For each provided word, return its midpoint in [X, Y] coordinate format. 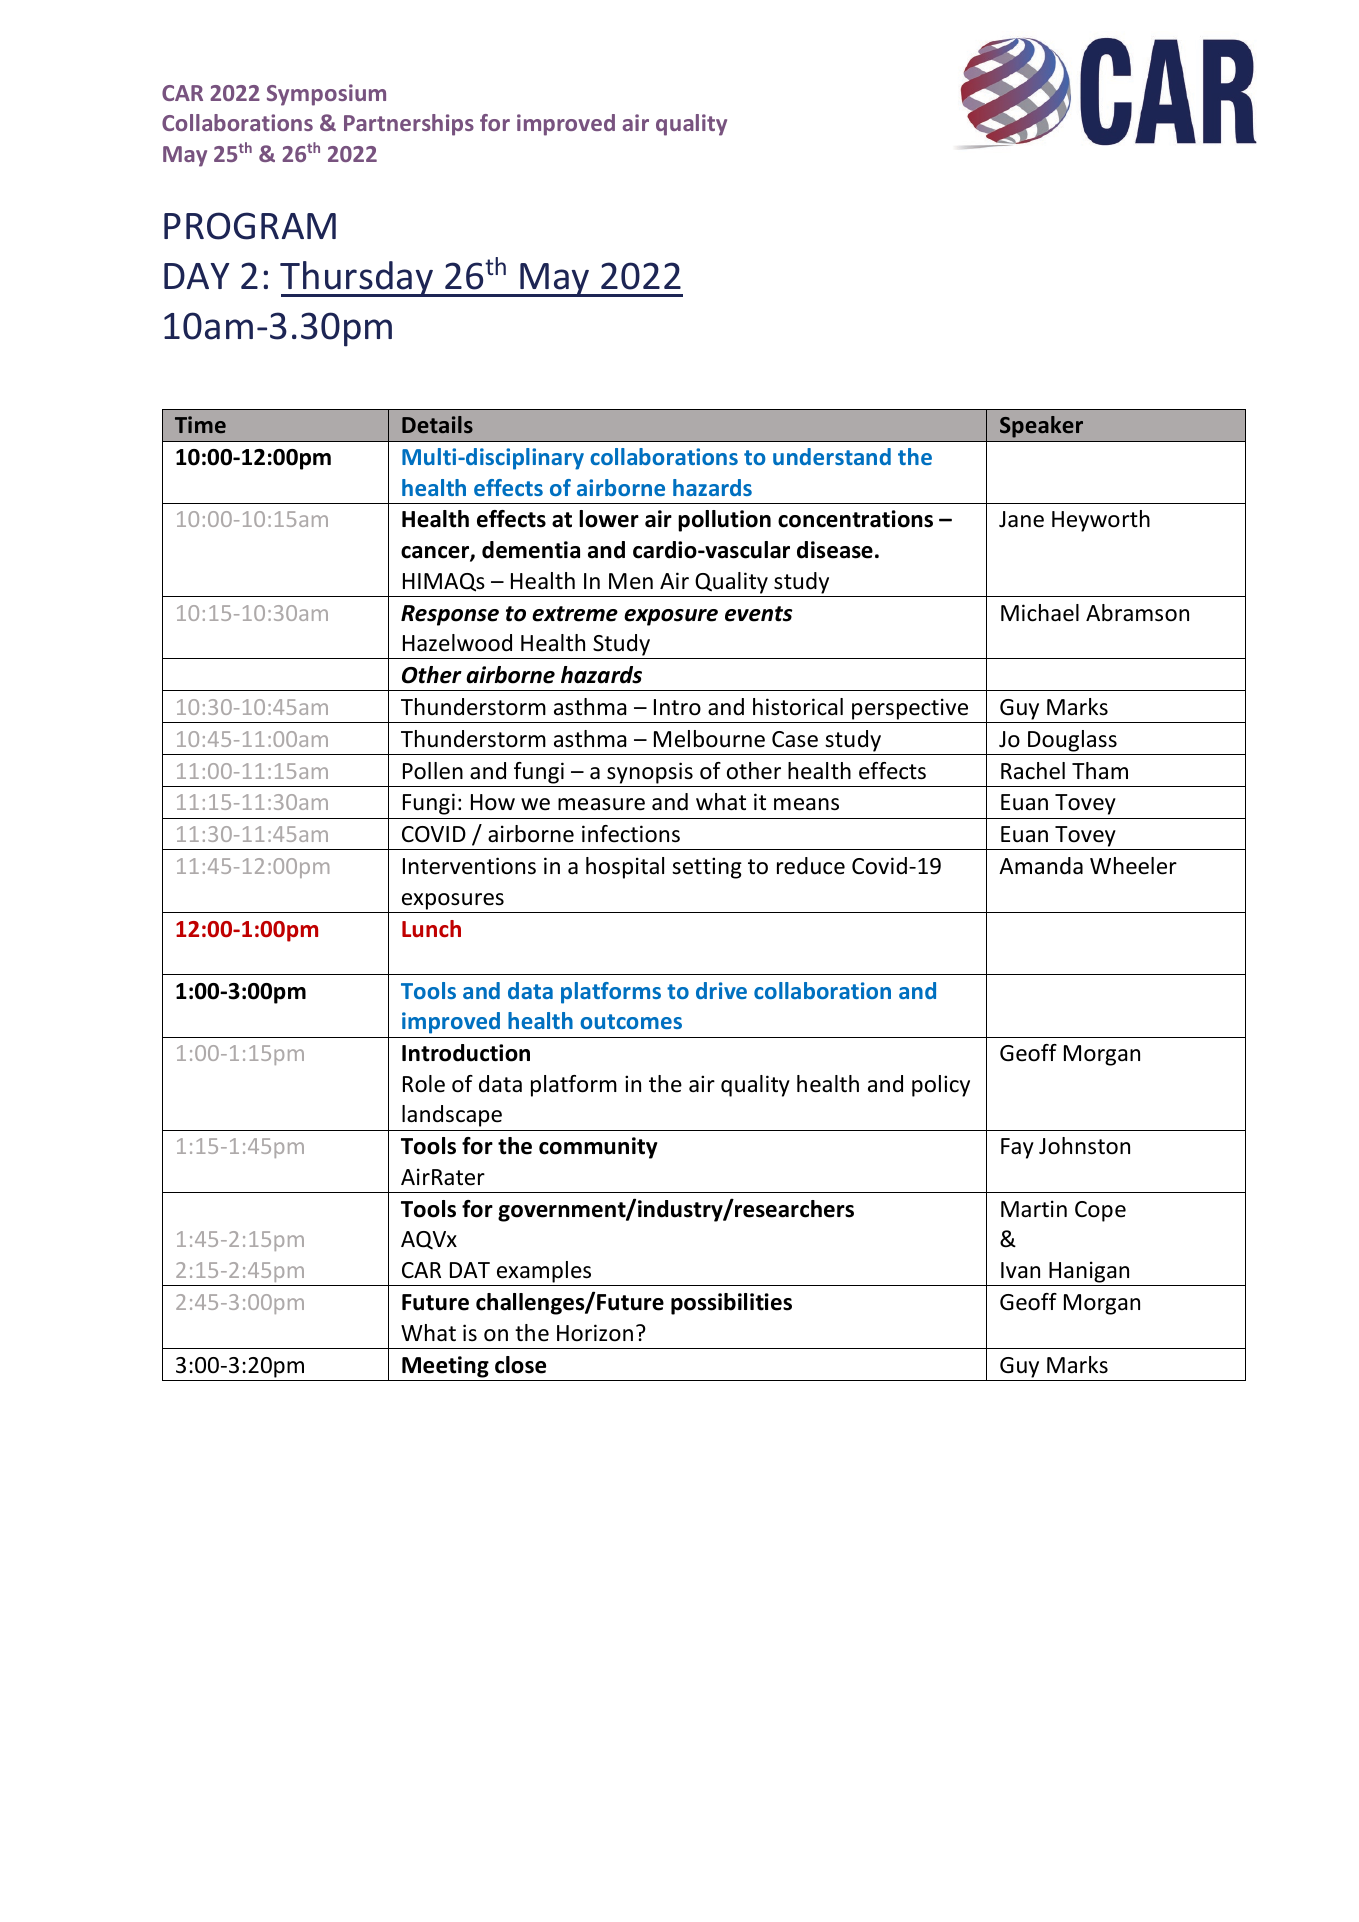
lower [609, 519]
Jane [1021, 519]
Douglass [1072, 741]
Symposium [326, 95]
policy [941, 1086]
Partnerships [409, 125]
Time [200, 424]
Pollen [433, 771]
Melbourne [709, 739]
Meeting [445, 1367]
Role [424, 1084]
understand [832, 456]
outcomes [631, 1021]
